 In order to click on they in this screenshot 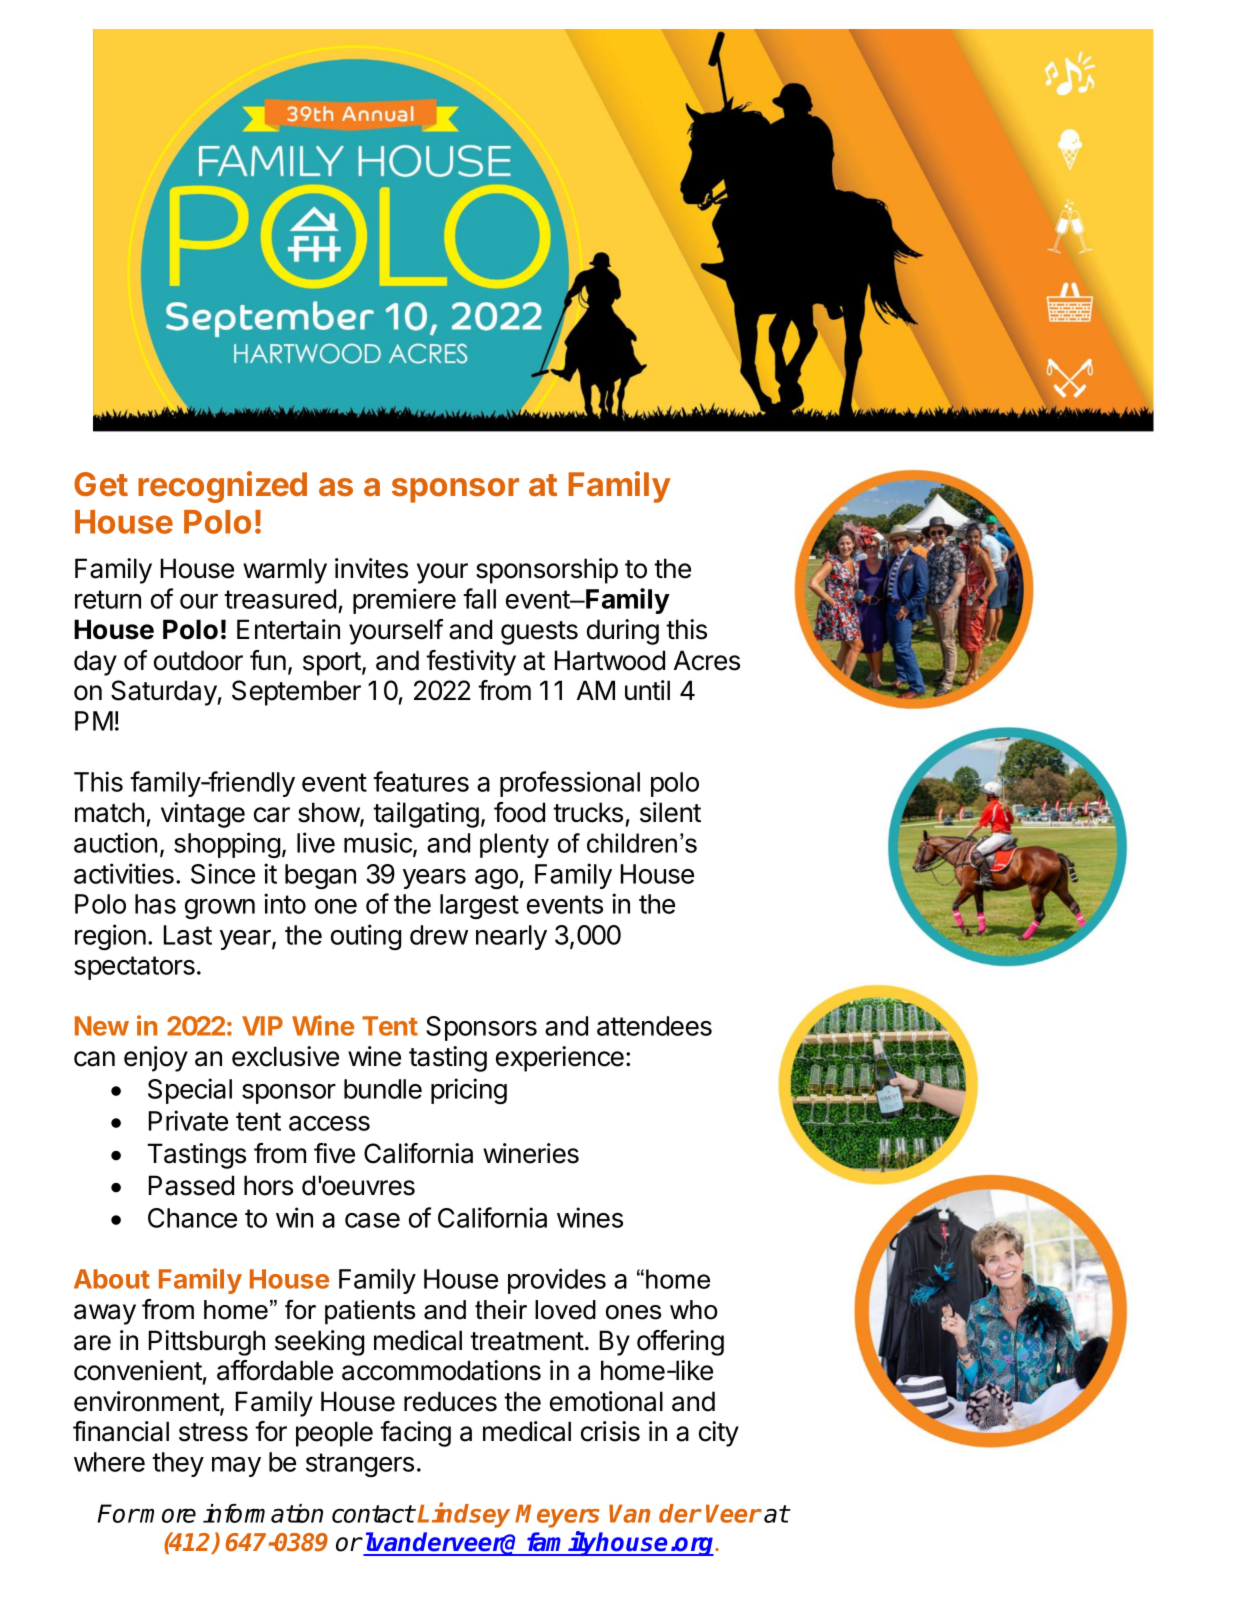, I will do `click(178, 1464)`.
